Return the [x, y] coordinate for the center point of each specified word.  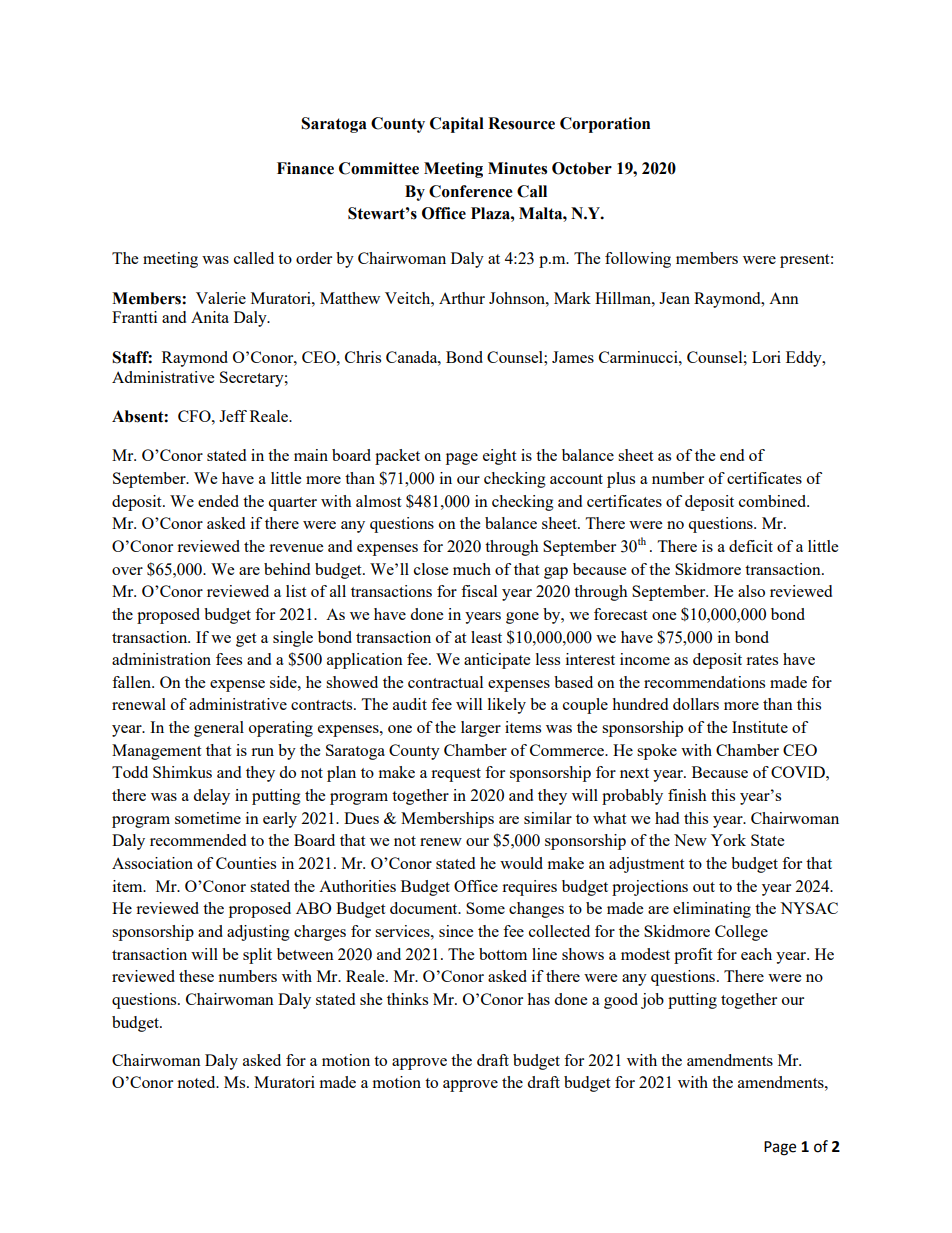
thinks [407, 999]
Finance [305, 168]
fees [229, 659]
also [751, 591]
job [652, 1001]
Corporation [605, 125]
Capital [457, 125]
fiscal [479, 591]
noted [197, 1082]
